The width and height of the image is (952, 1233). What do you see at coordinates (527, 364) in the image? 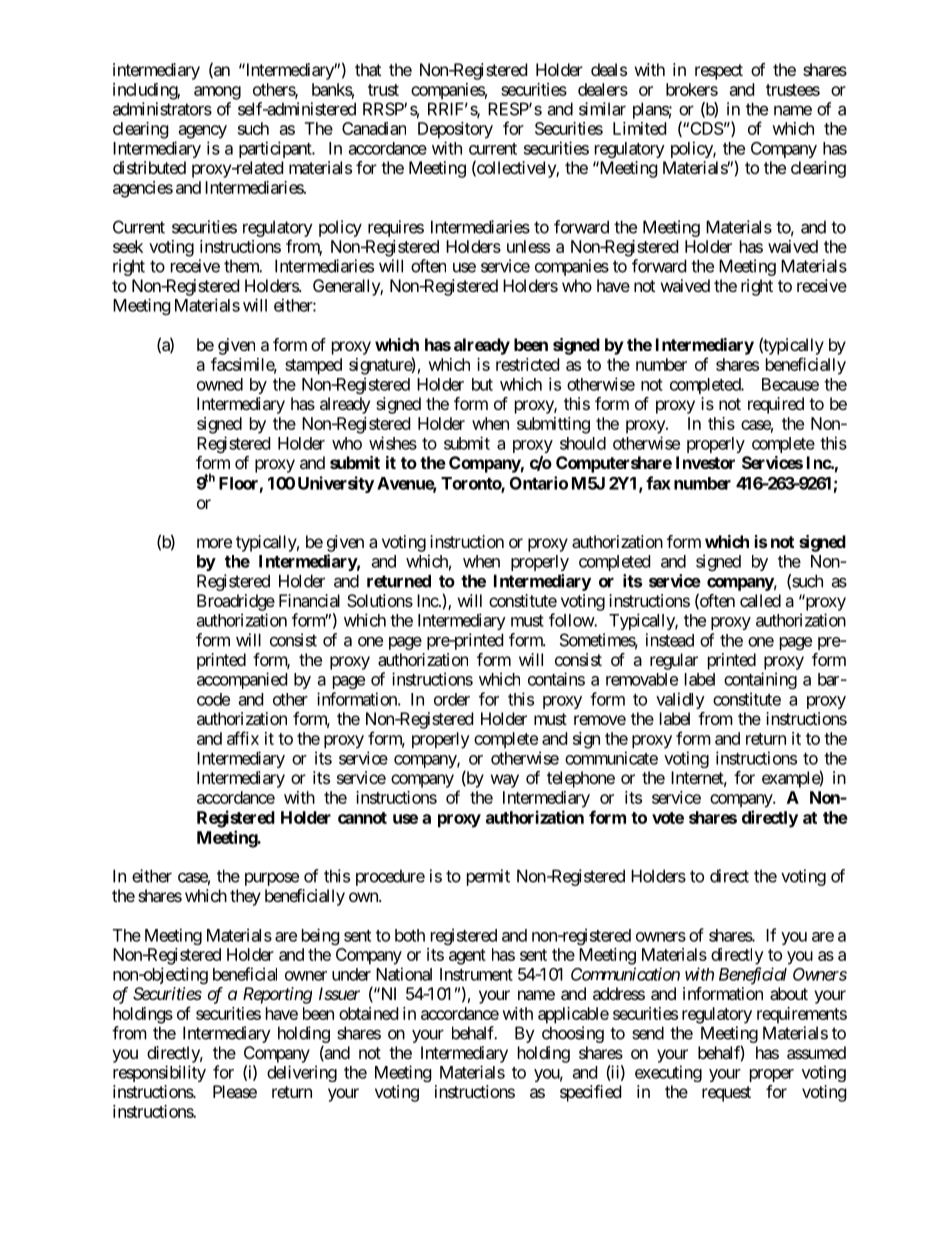
I see `restricted` at bounding box center [527, 364].
